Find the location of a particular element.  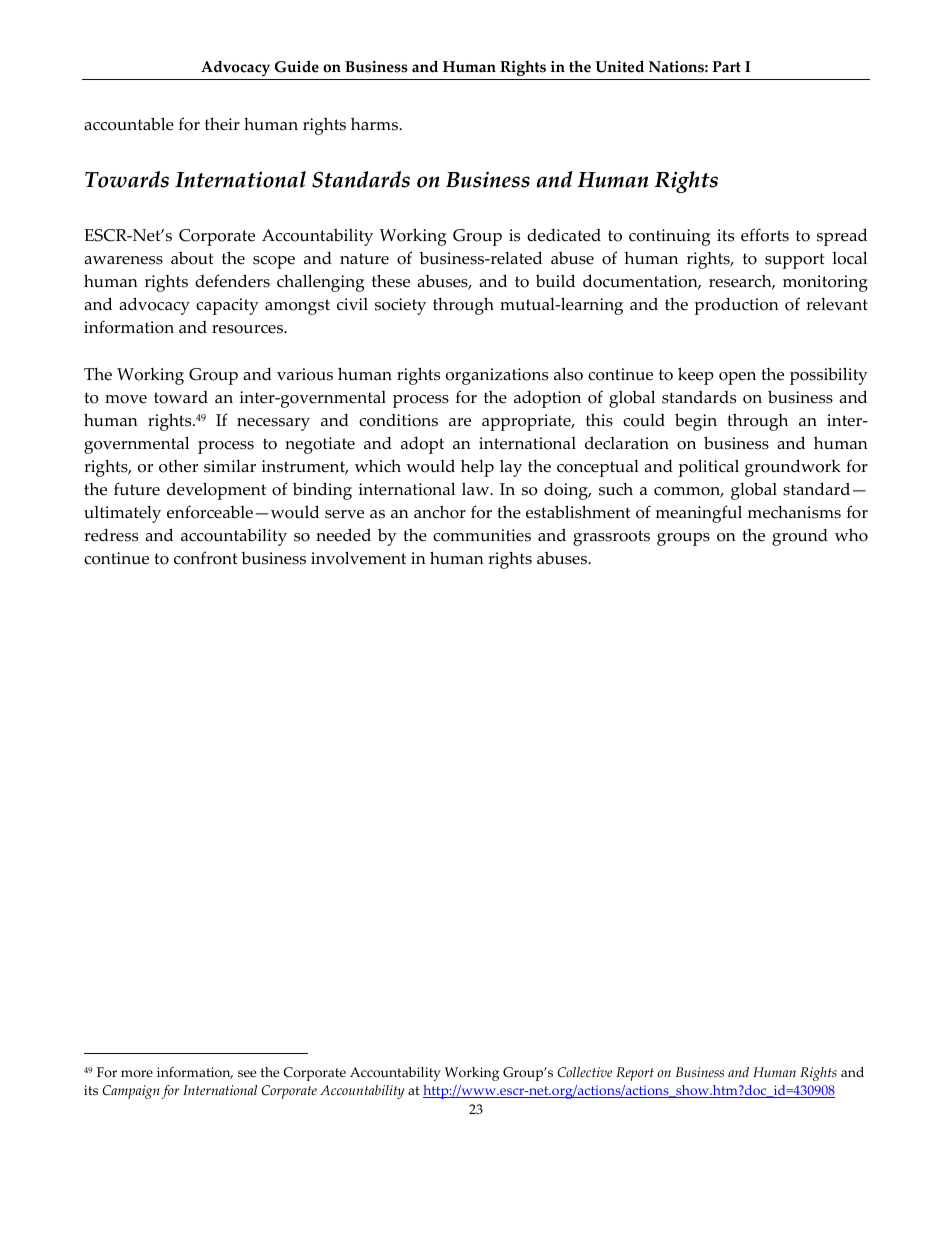

see is located at coordinates (247, 1074).
